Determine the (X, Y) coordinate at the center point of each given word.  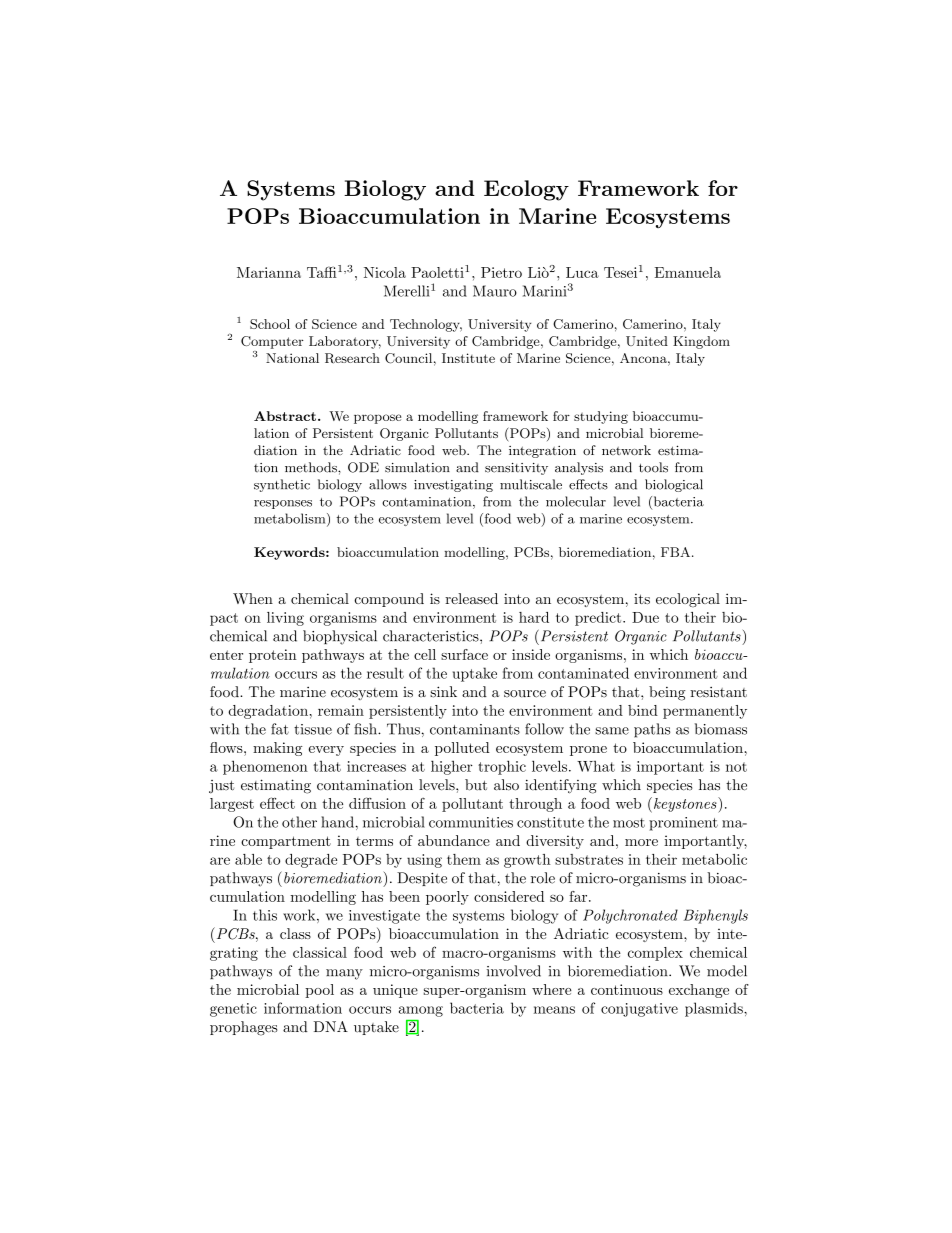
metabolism (291, 519)
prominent (683, 824)
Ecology (526, 190)
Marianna (269, 272)
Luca (582, 272)
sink (443, 692)
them (464, 859)
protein (273, 656)
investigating (453, 486)
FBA (675, 552)
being (667, 693)
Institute (468, 358)
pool (319, 991)
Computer (272, 342)
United (647, 341)
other (299, 822)
